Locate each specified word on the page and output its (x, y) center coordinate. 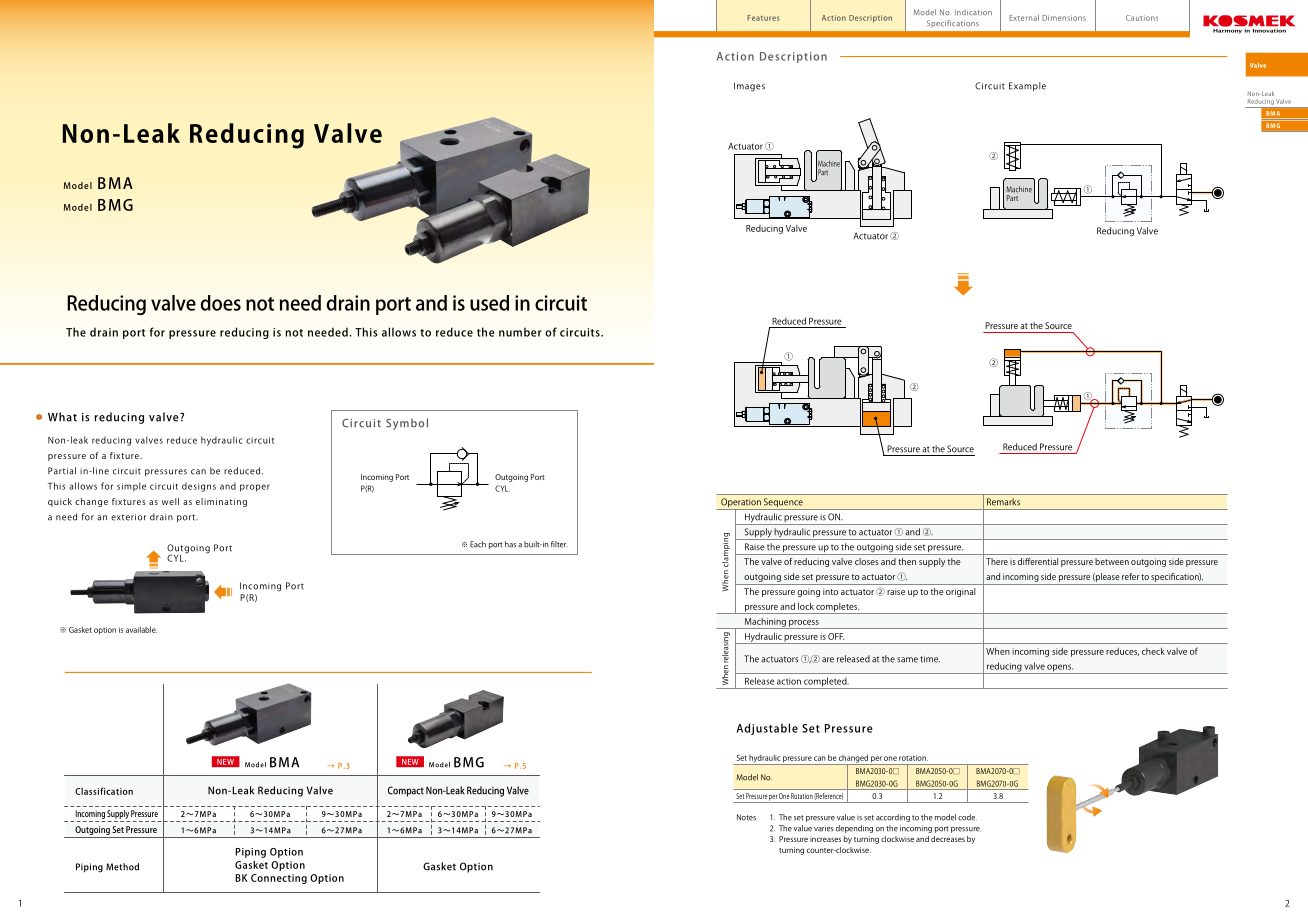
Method (122, 867)
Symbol (407, 424)
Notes (746, 817)
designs (199, 487)
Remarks (1003, 501)
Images (749, 87)
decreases (948, 839)
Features (763, 18)
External (1024, 18)
